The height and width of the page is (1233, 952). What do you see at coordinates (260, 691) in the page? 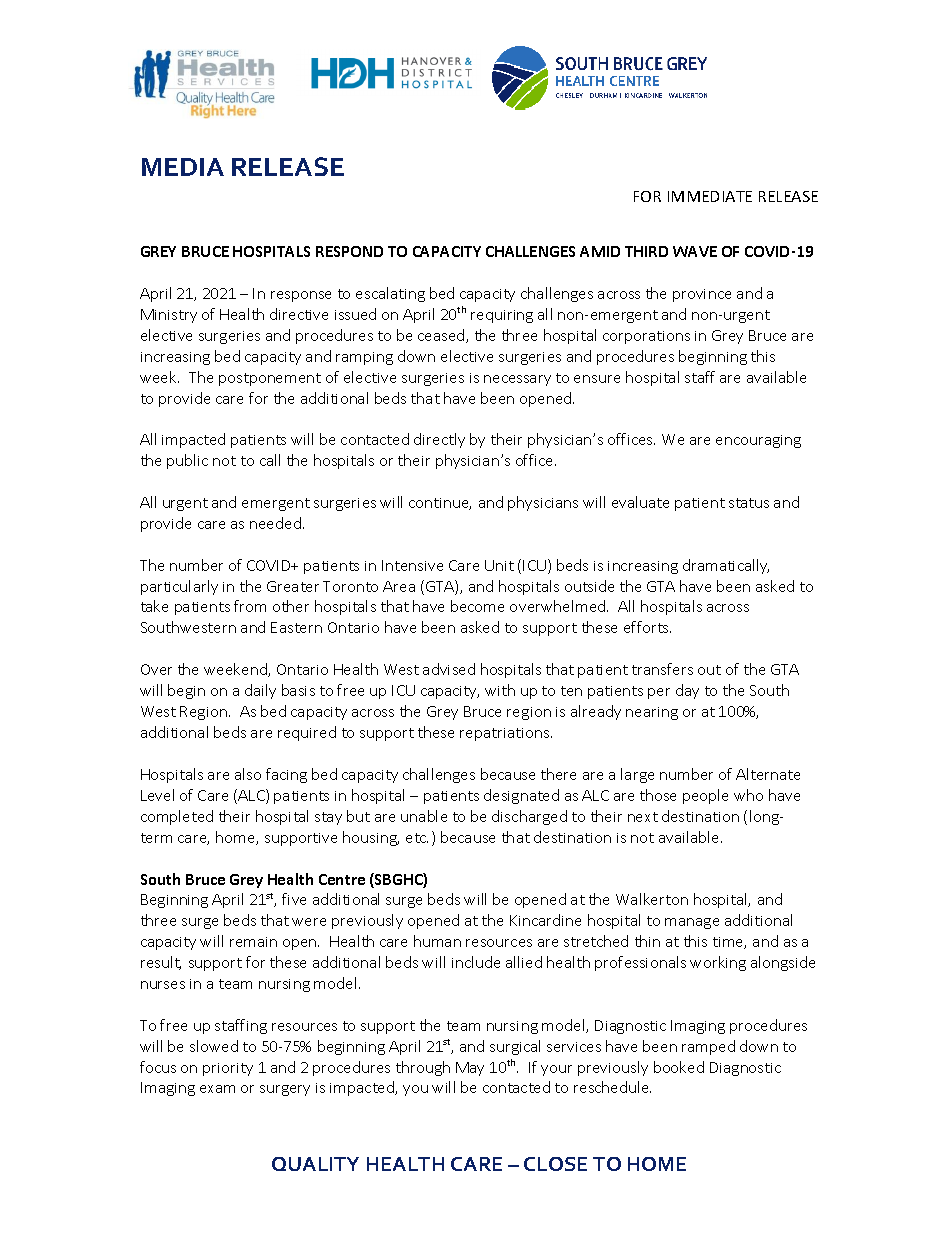
I see `daily` at bounding box center [260, 691].
